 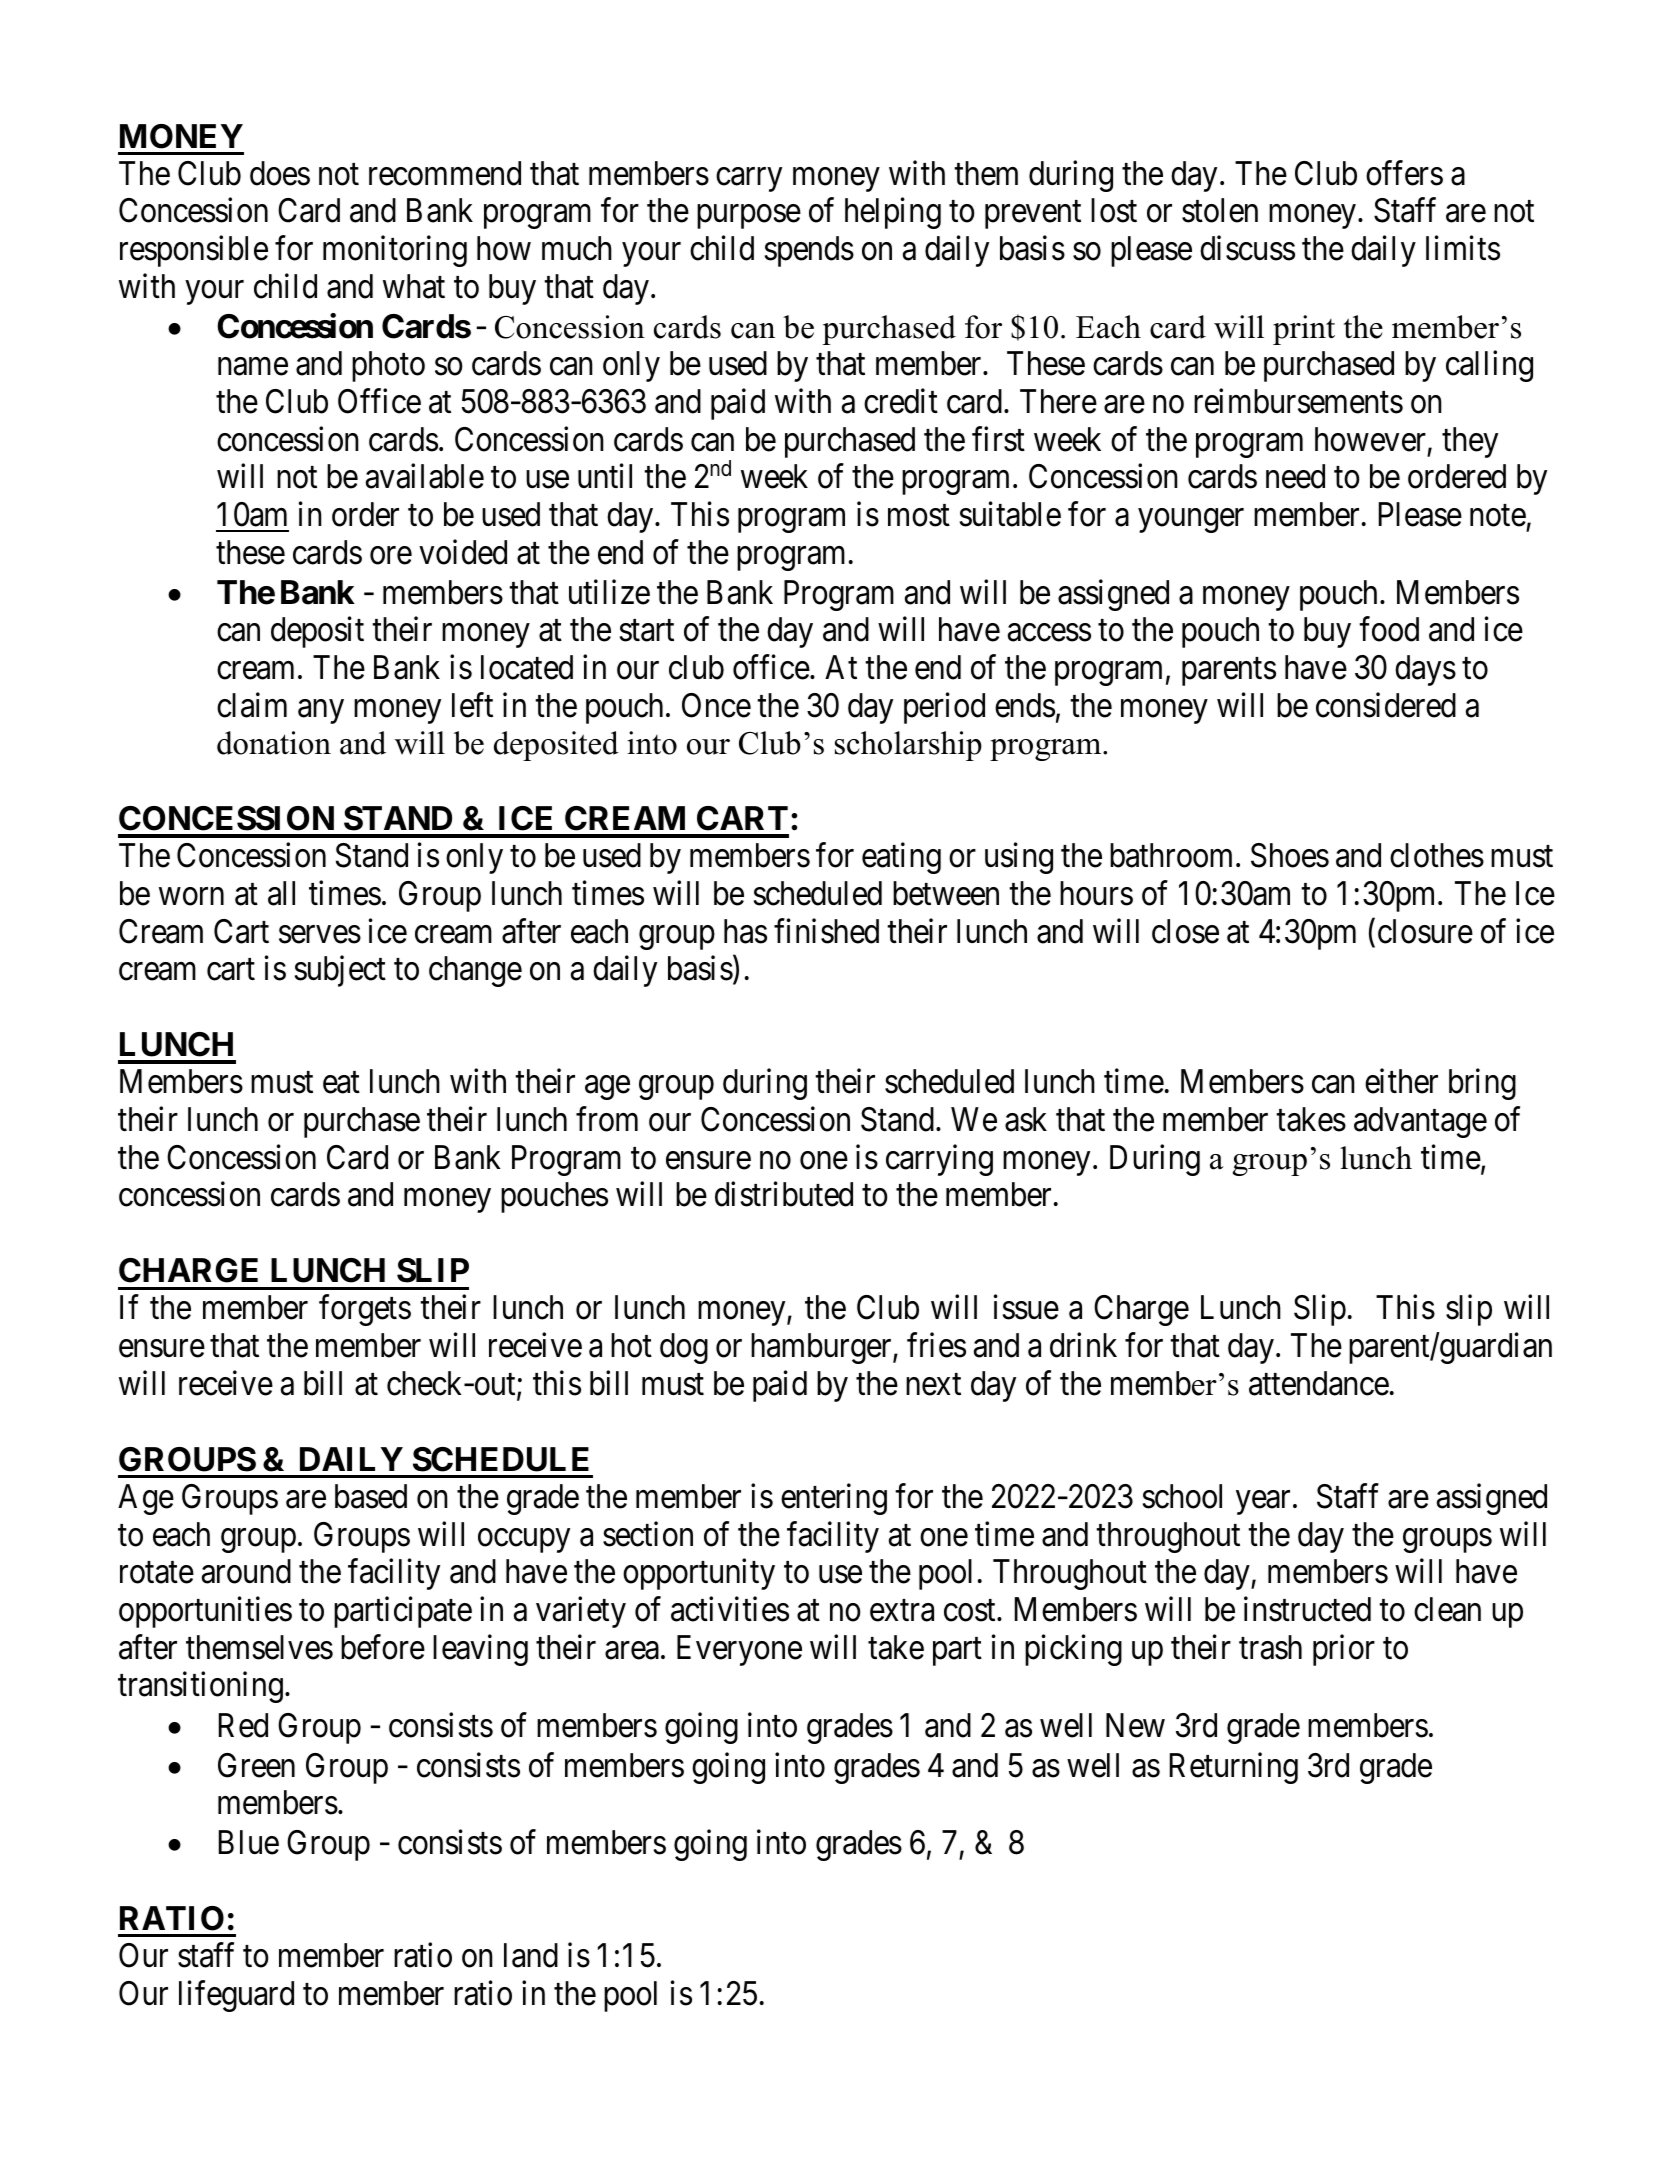 What do you see at coordinates (1319, 1383) in the page?
I see `attendance` at bounding box center [1319, 1383].
